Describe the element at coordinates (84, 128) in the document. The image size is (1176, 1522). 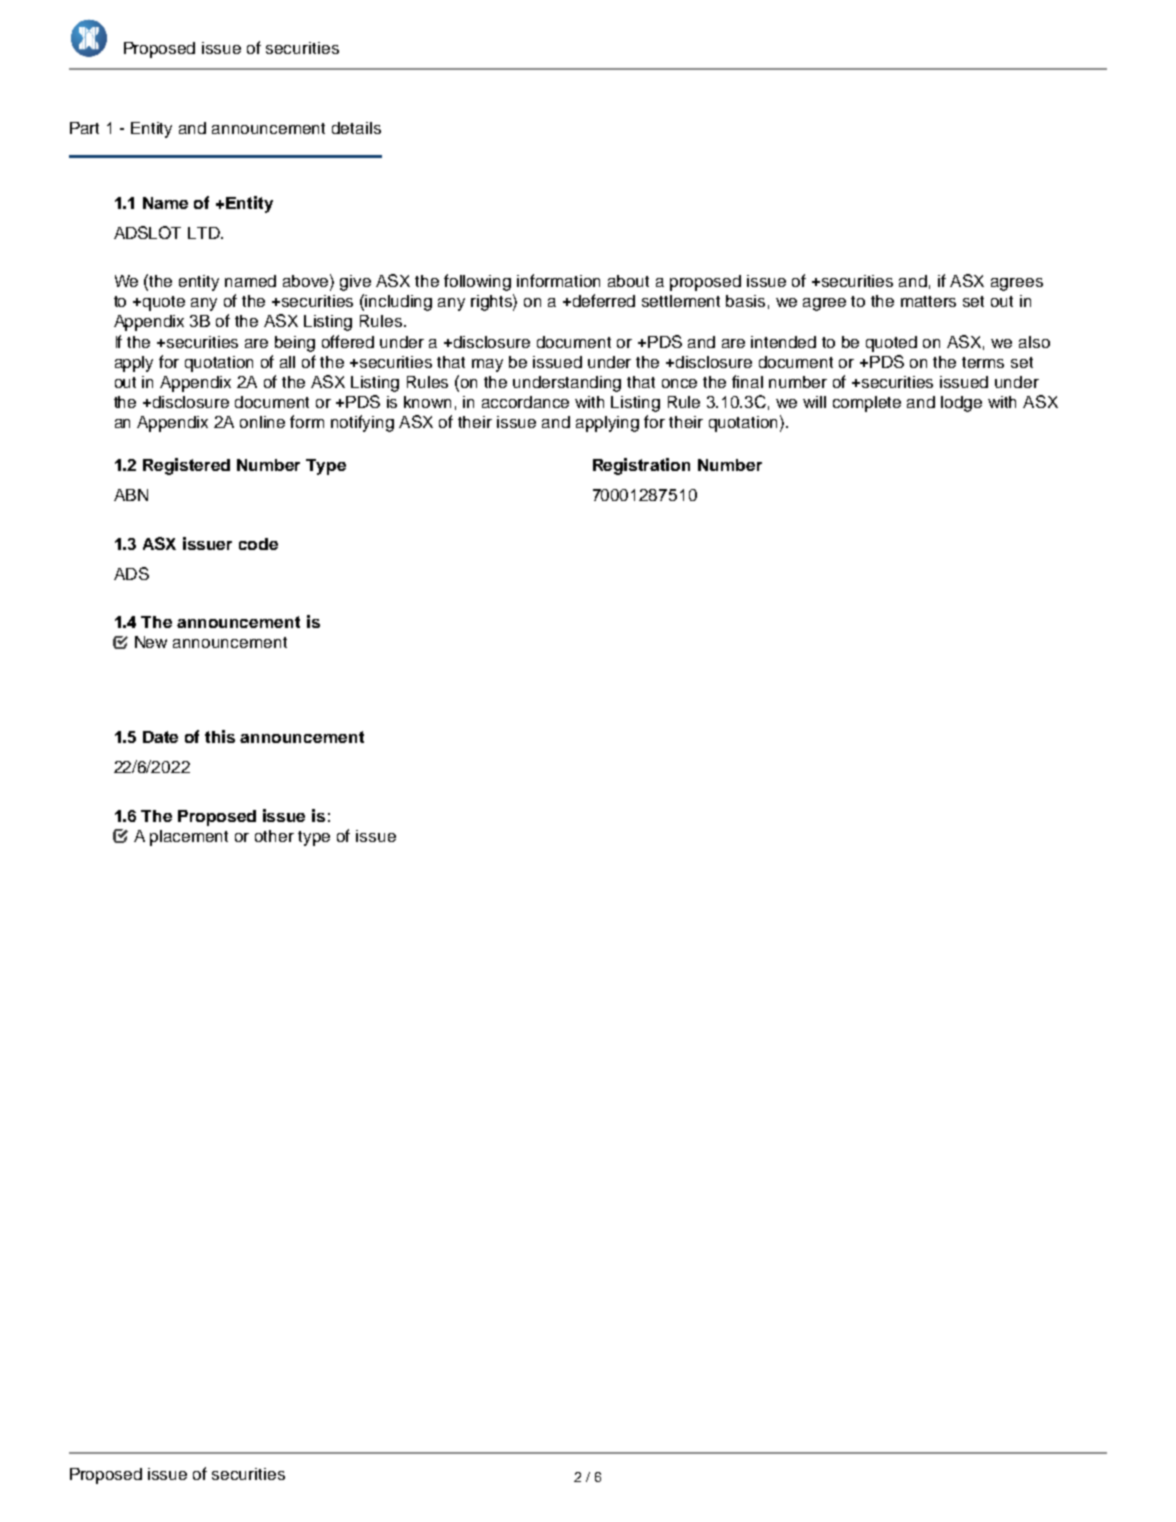
I see `Part` at that location.
